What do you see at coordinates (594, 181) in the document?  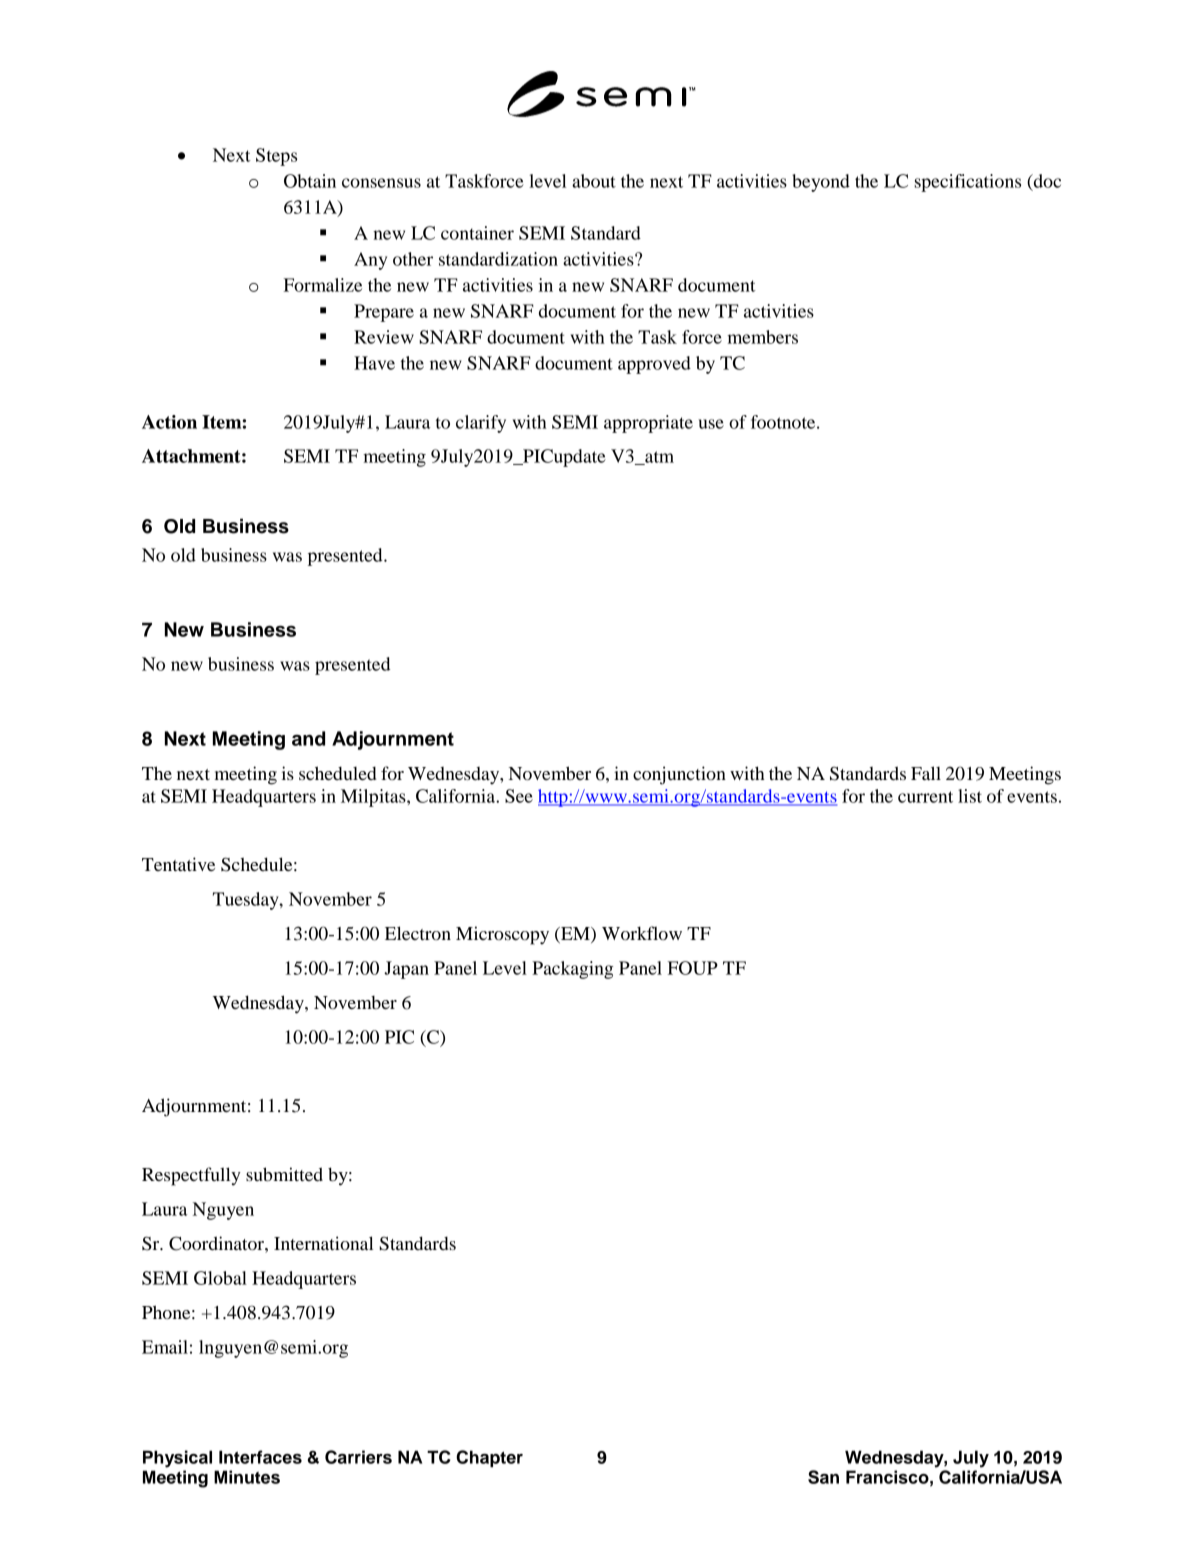 I see `about` at bounding box center [594, 181].
